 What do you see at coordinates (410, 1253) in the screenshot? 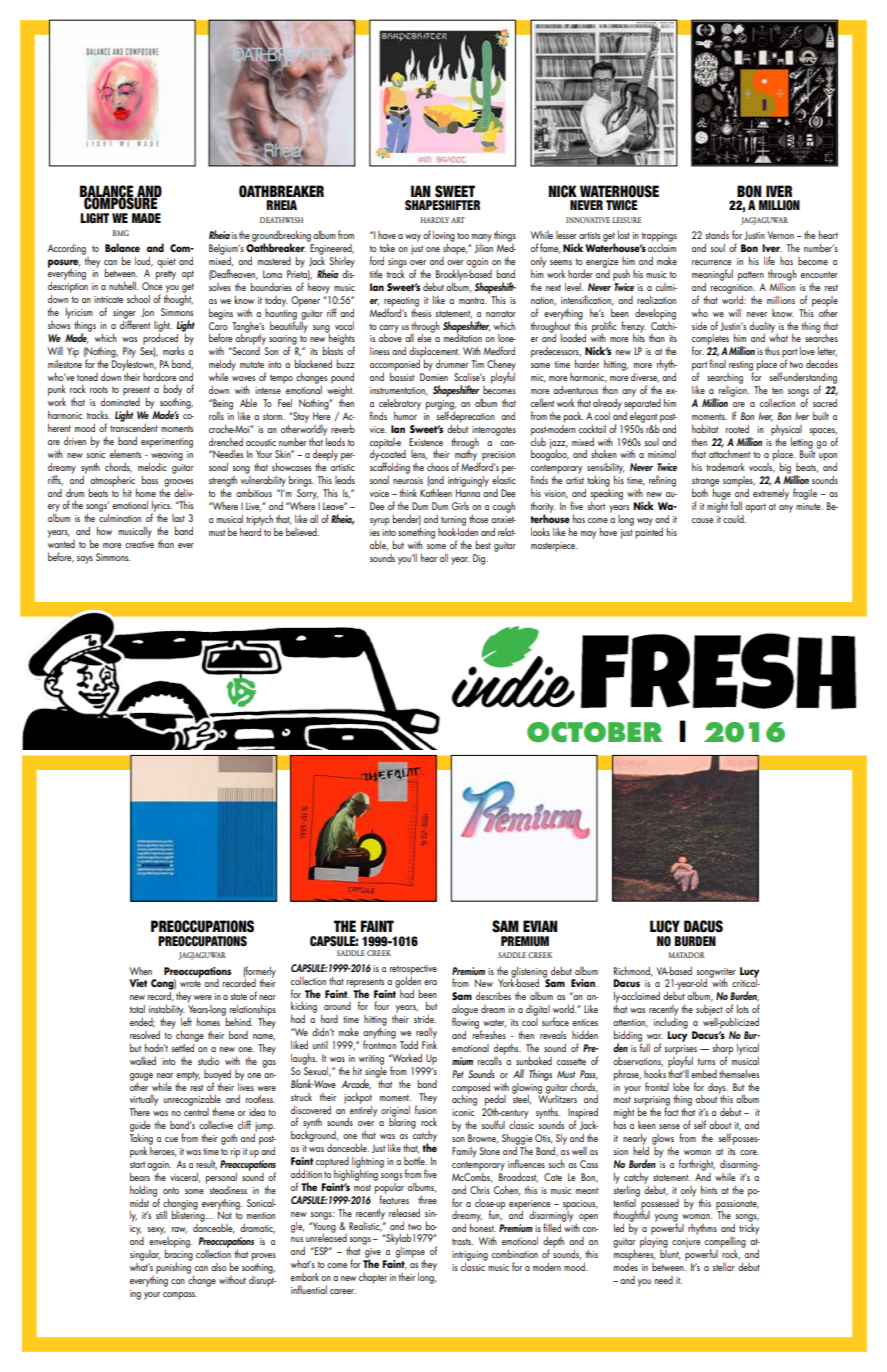
I see `glimpse` at bounding box center [410, 1253].
